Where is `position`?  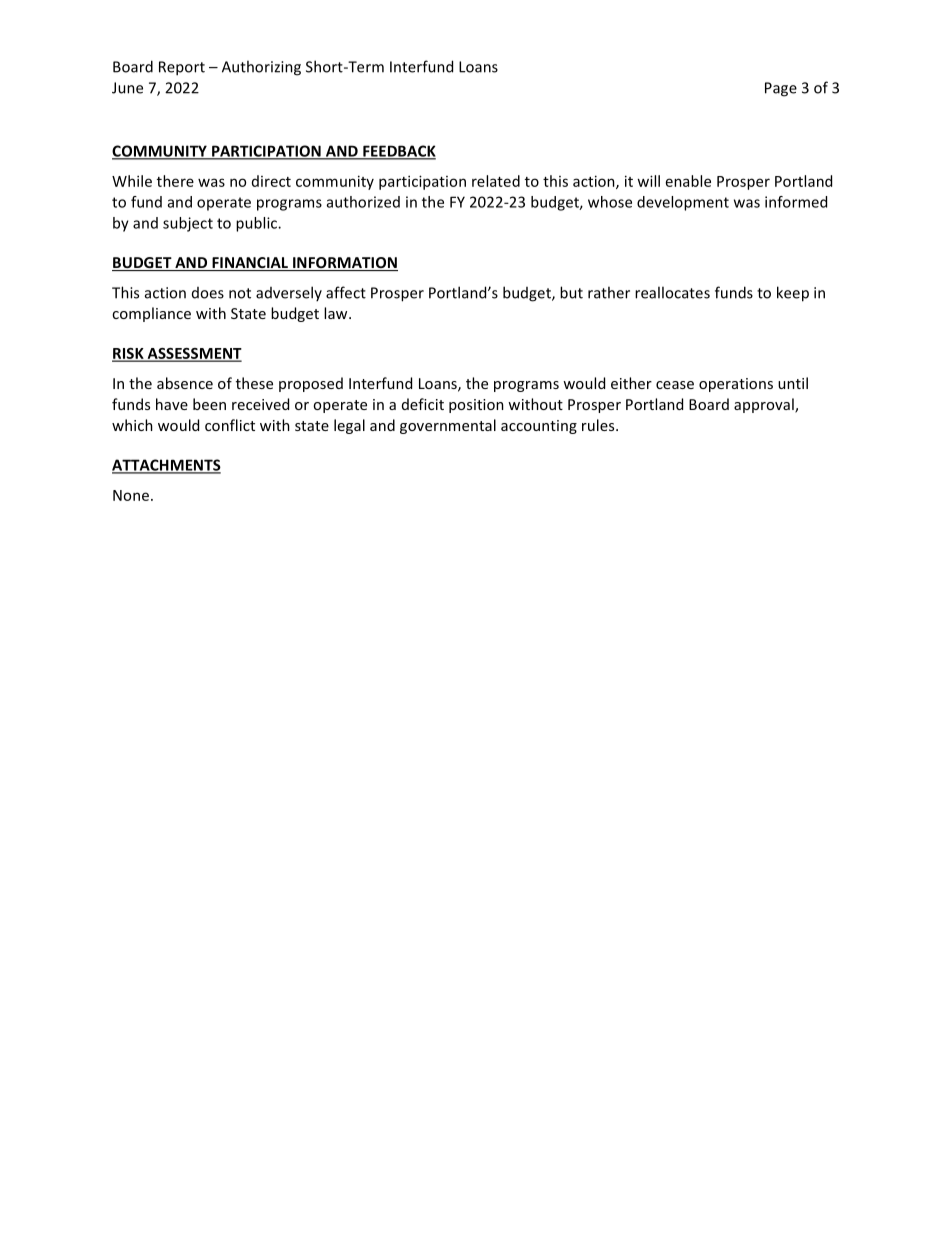
position is located at coordinates (476, 406).
